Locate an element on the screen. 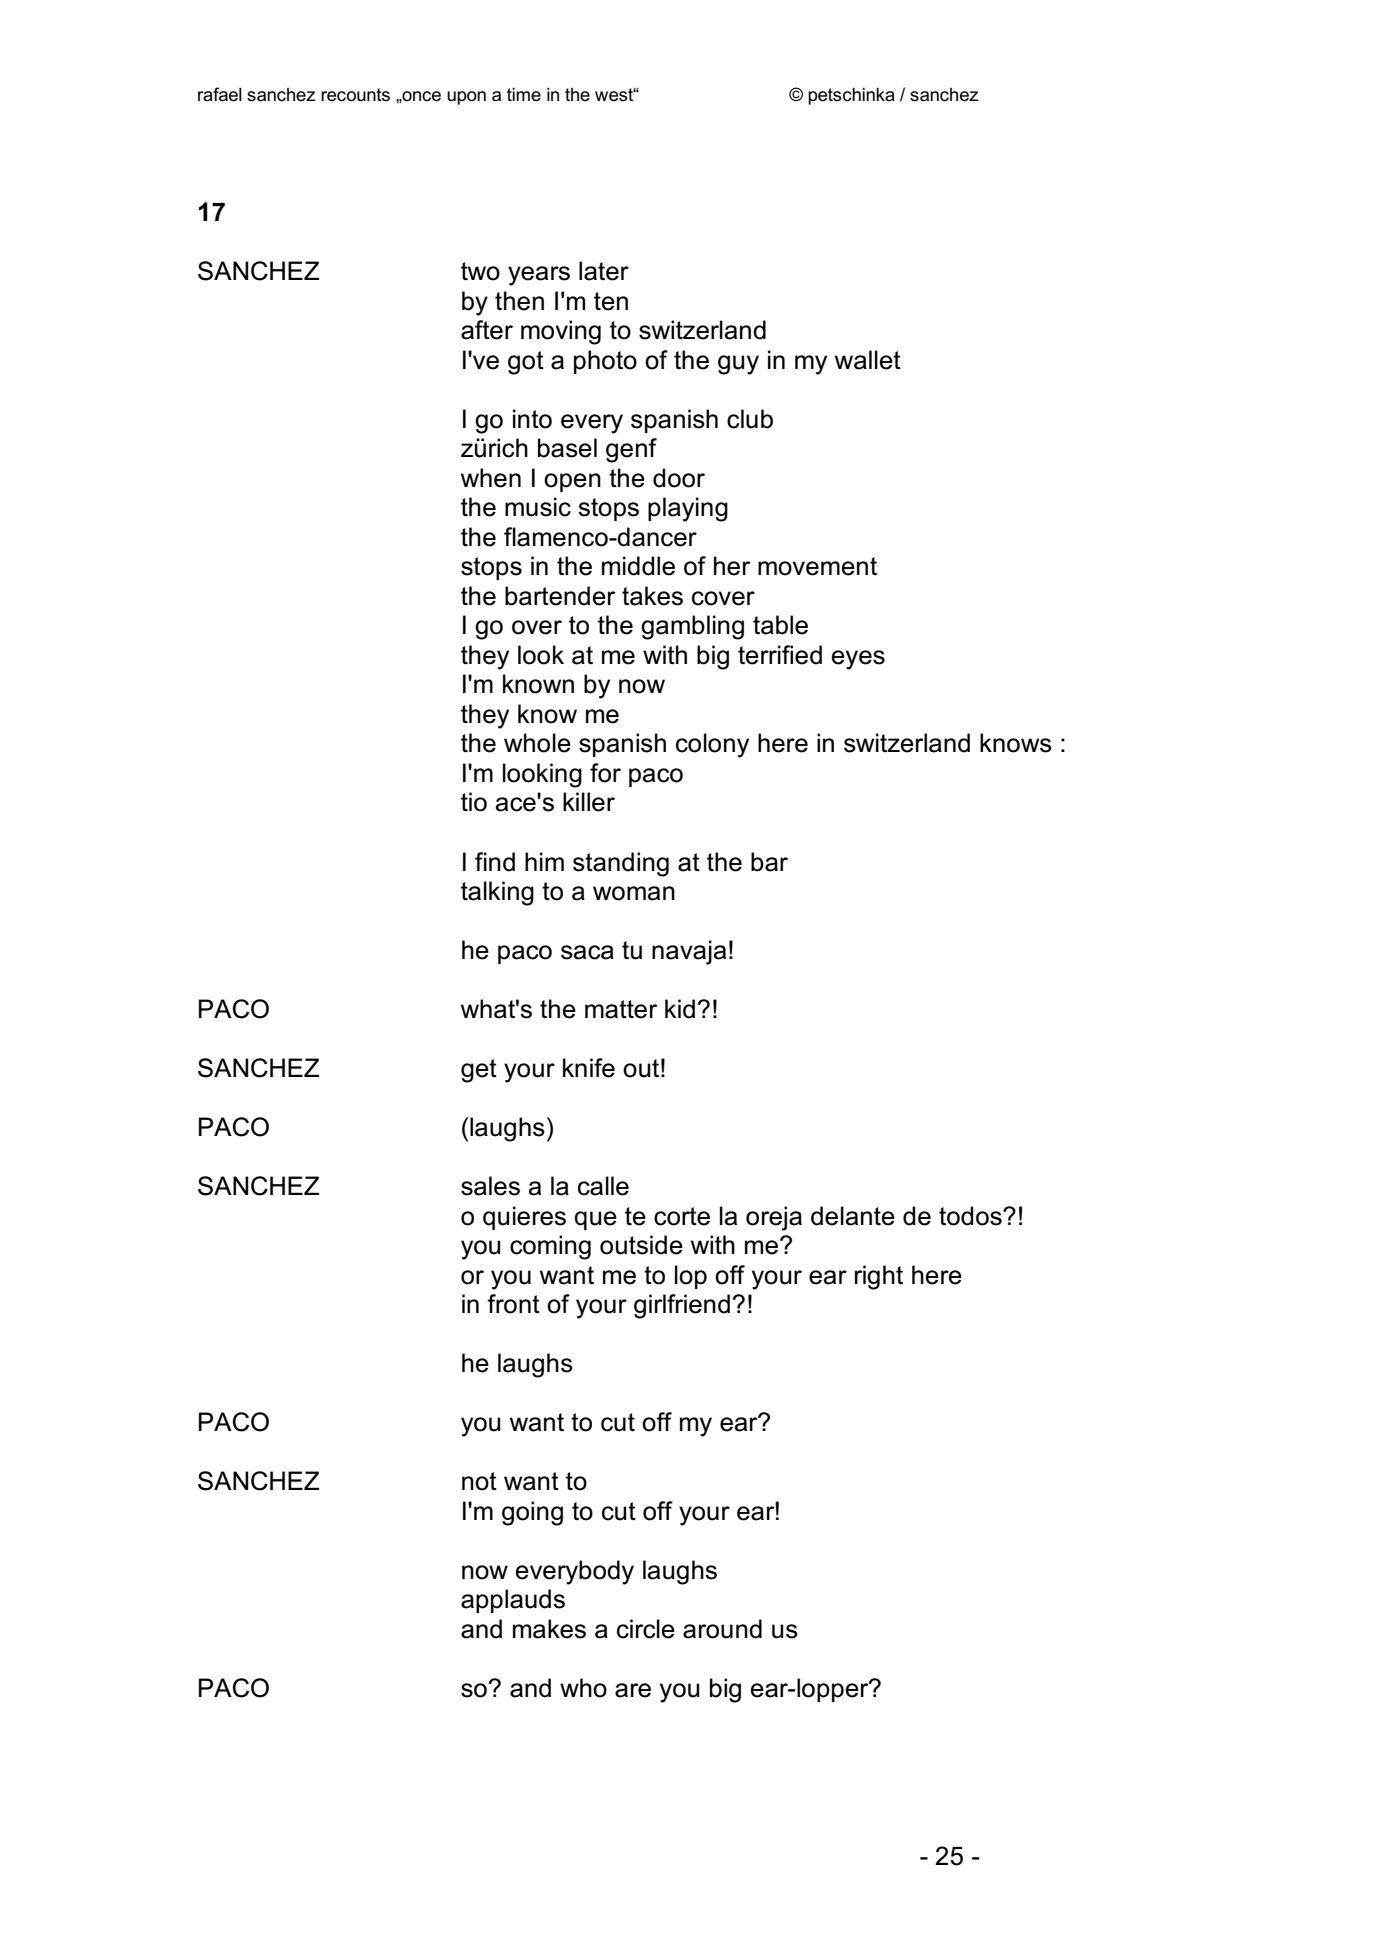 Image resolution: width=1381 pixels, height=1954 pixels. recounts is located at coordinates (355, 95).
